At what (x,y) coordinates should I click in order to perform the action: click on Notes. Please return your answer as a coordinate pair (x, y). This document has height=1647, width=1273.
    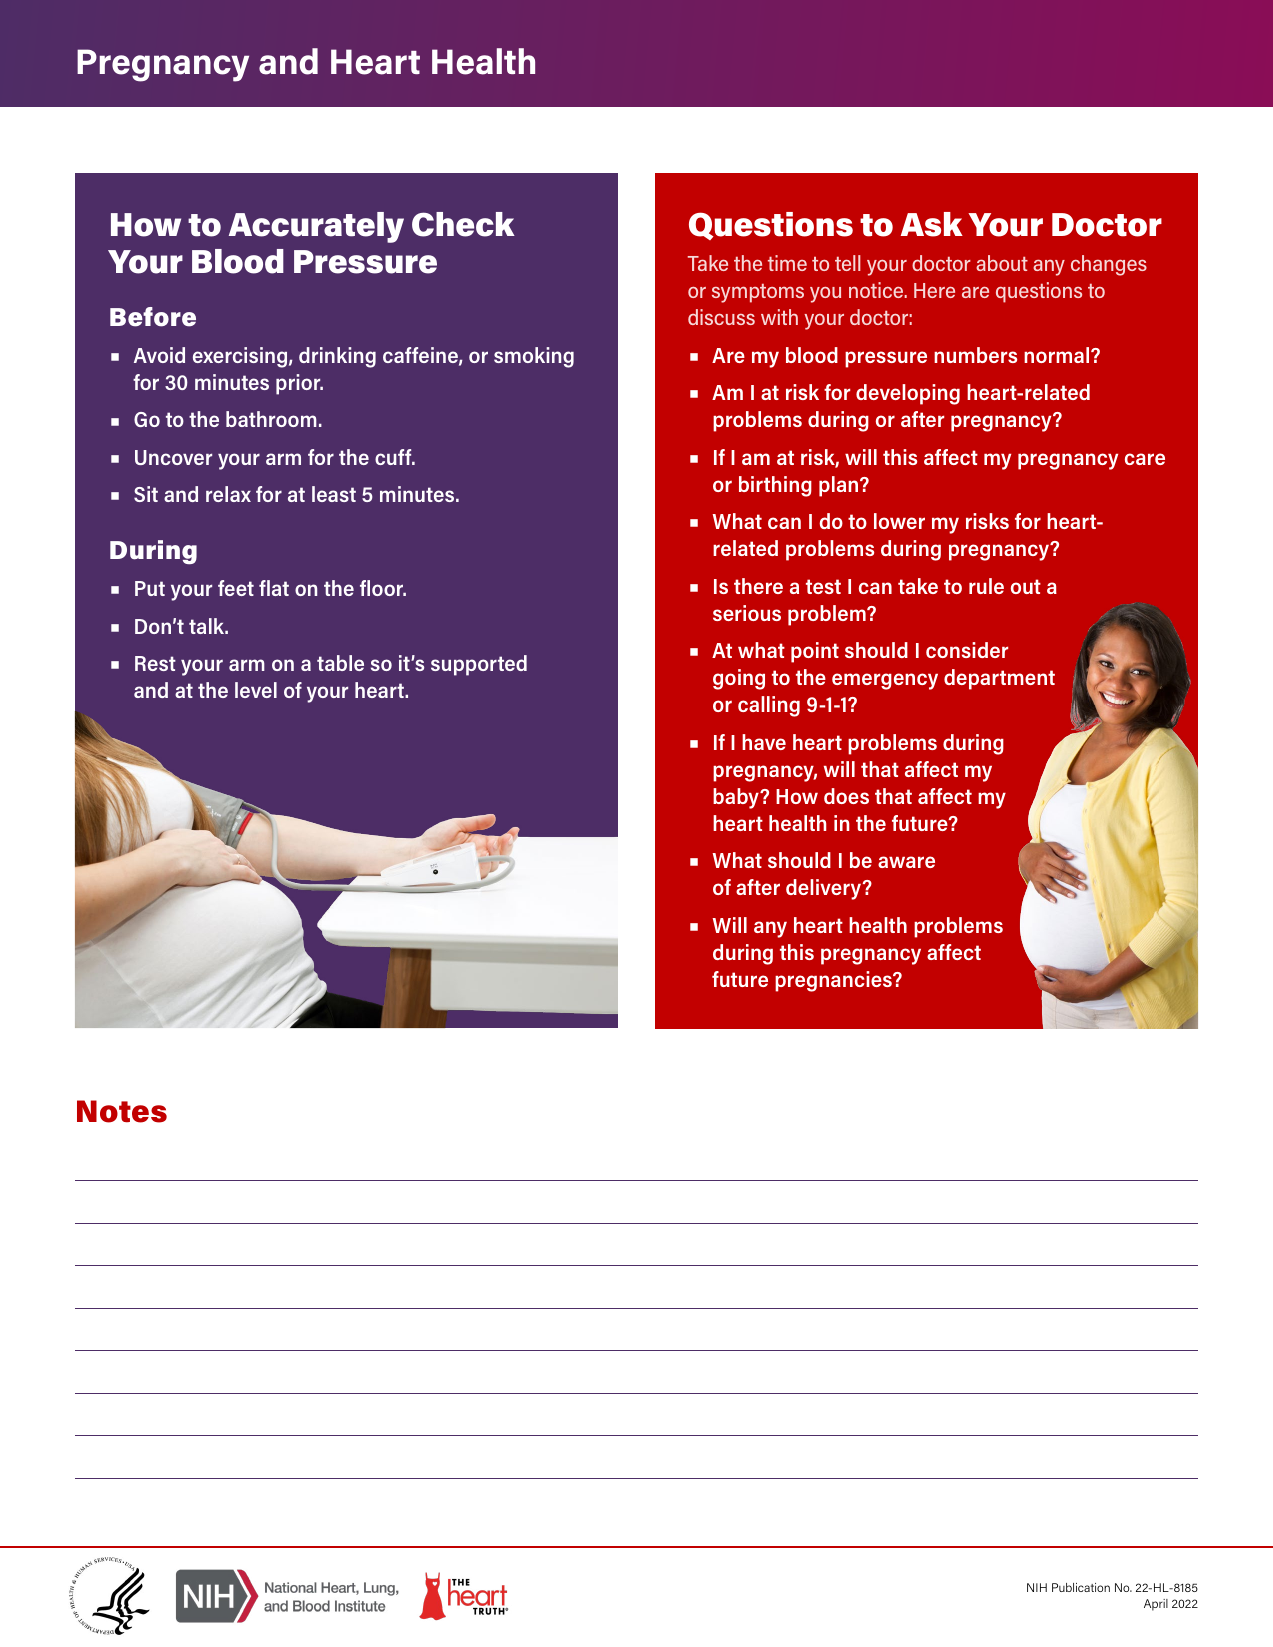
    Looking at the image, I should click on (122, 1111).
